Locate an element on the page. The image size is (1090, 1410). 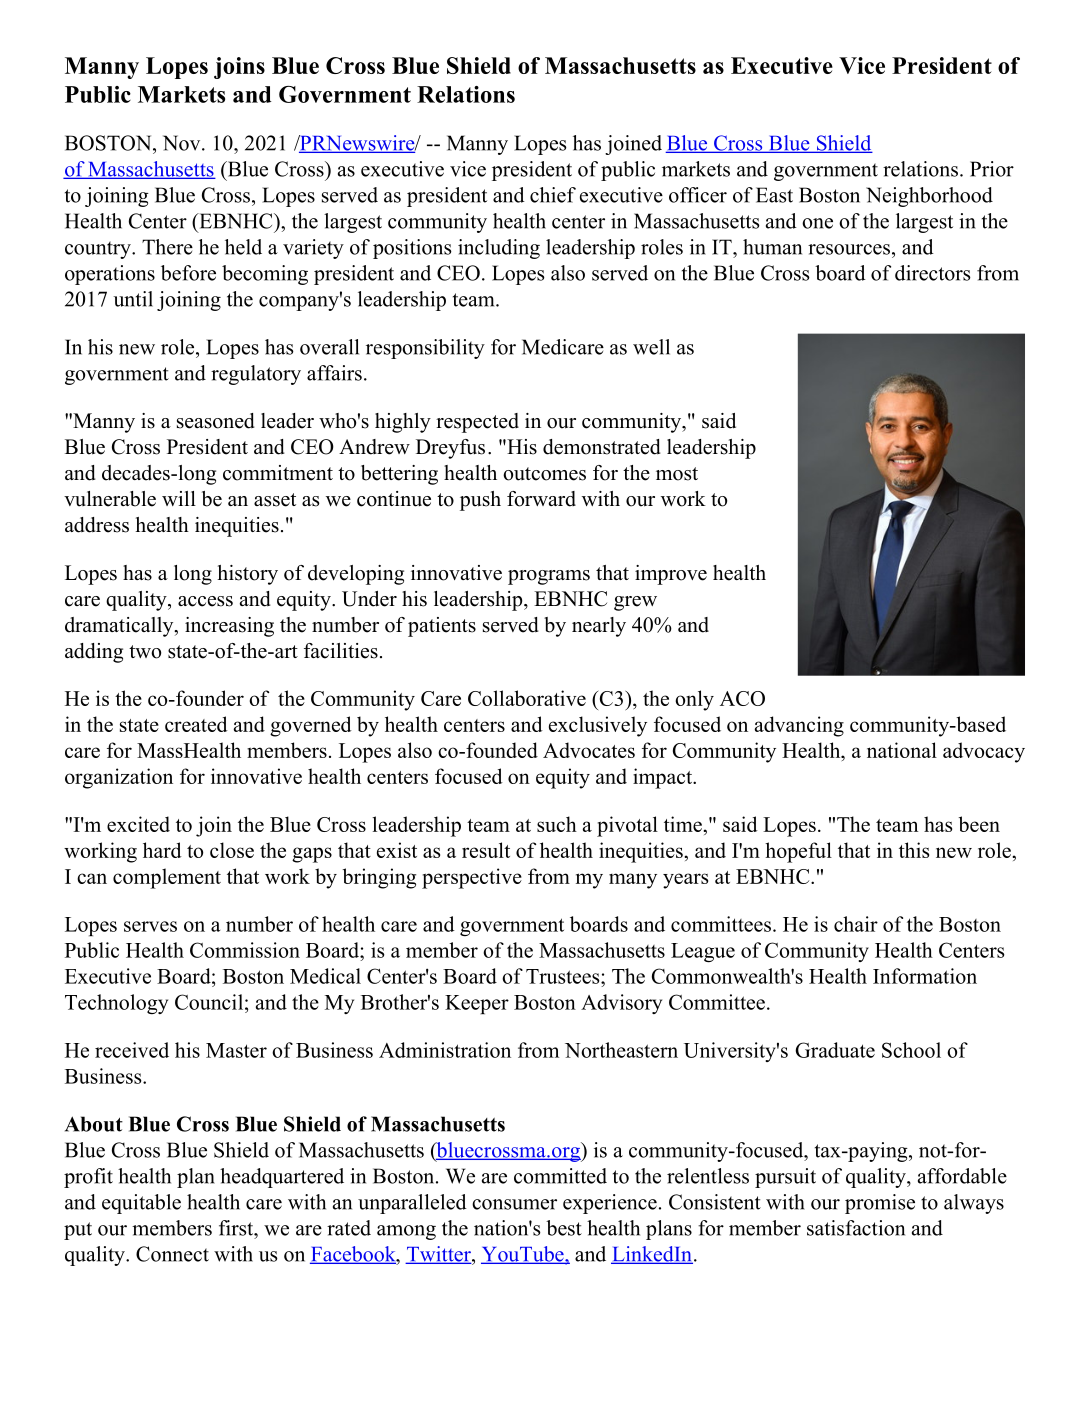
created is located at coordinates (196, 724).
